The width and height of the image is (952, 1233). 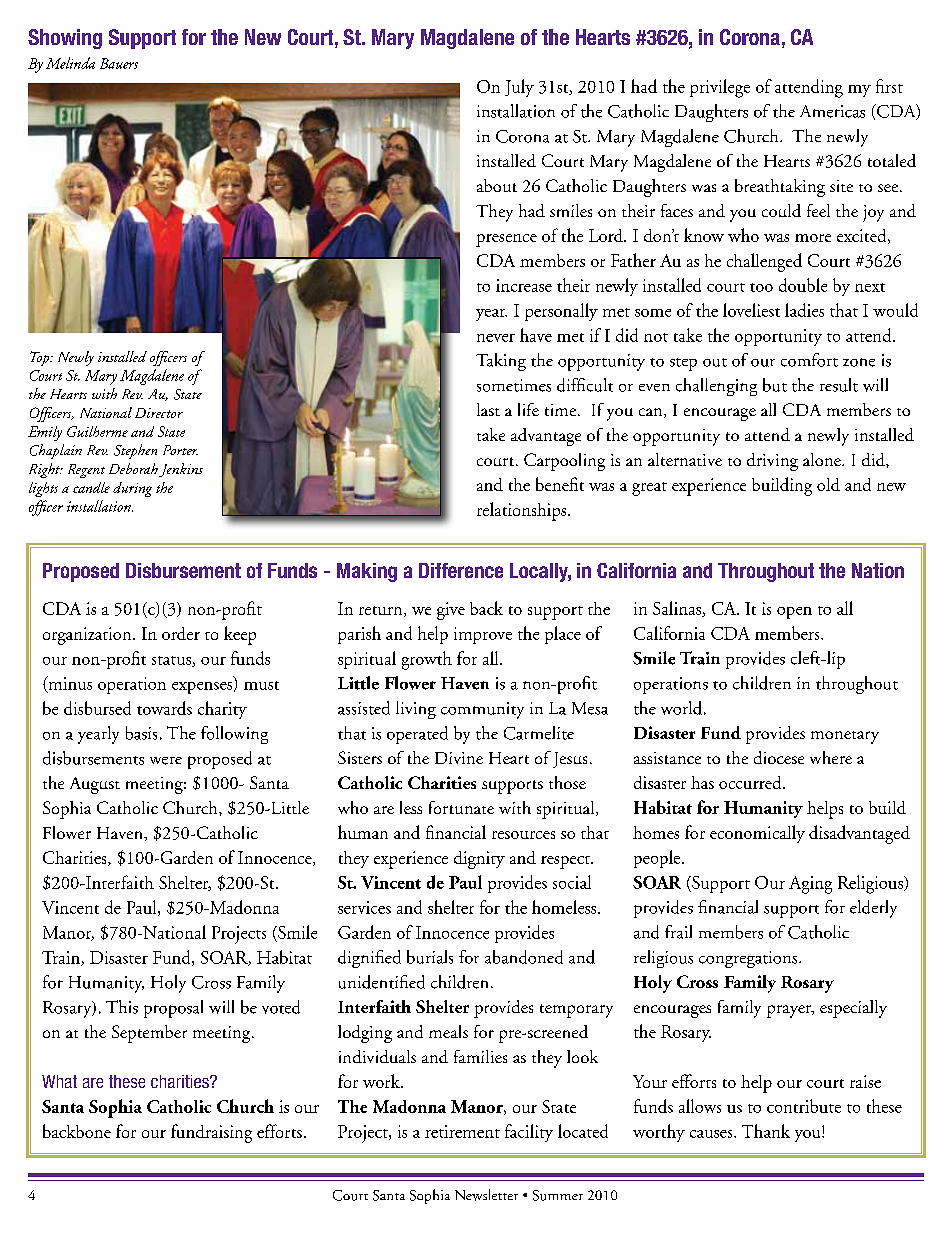 I want to click on July, so click(x=519, y=88).
